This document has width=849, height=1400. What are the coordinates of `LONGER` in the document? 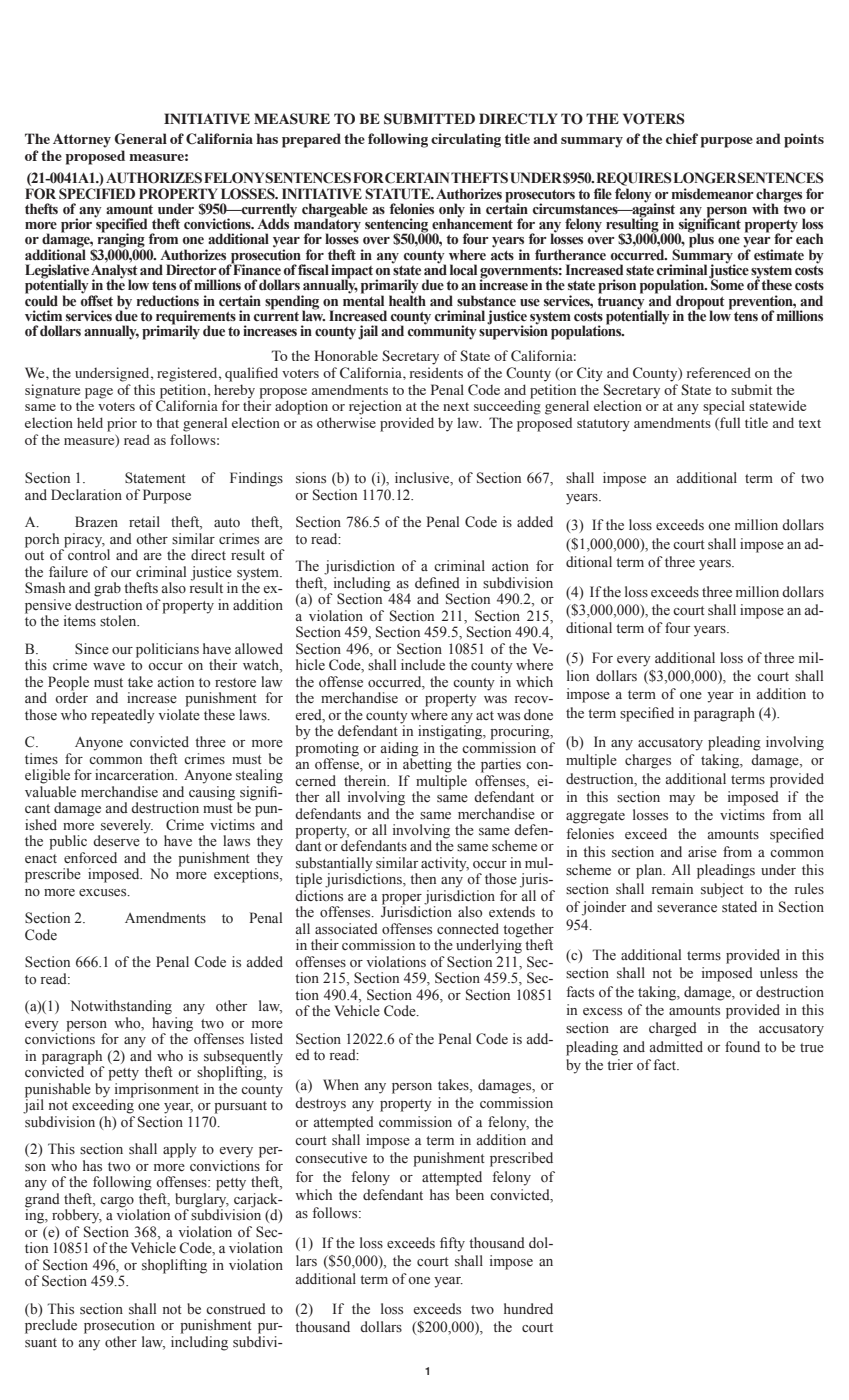 It's located at (705, 178).
